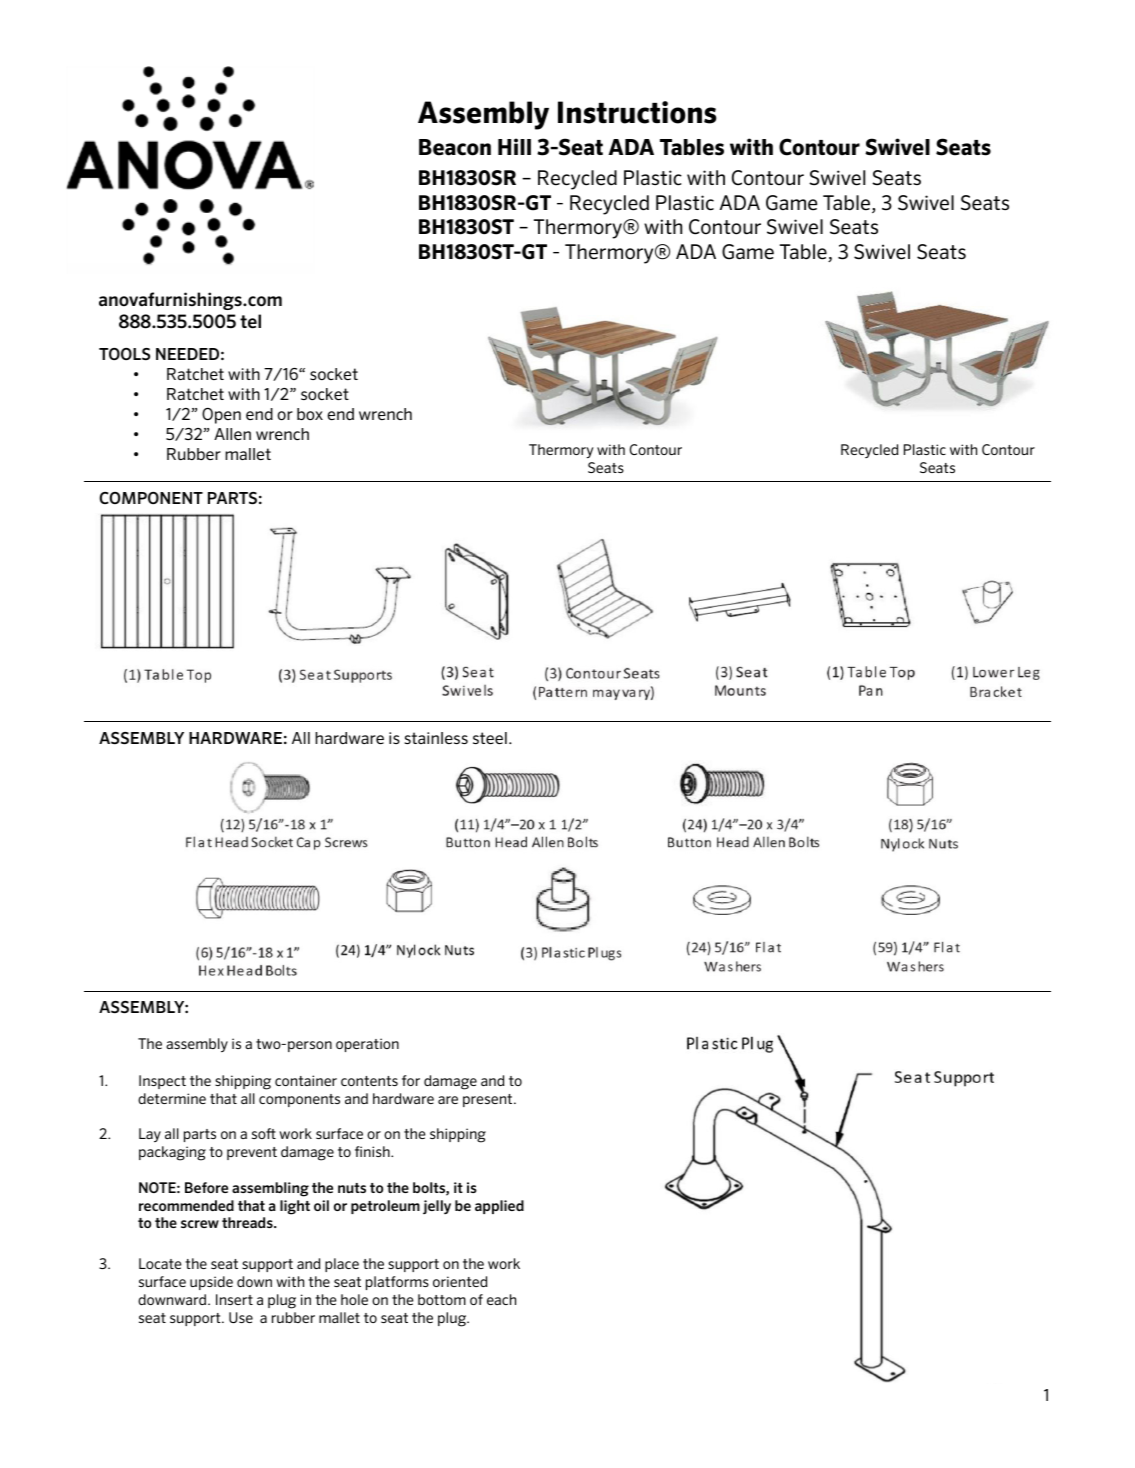 The width and height of the page is (1135, 1468). I want to click on Open, so click(221, 416).
